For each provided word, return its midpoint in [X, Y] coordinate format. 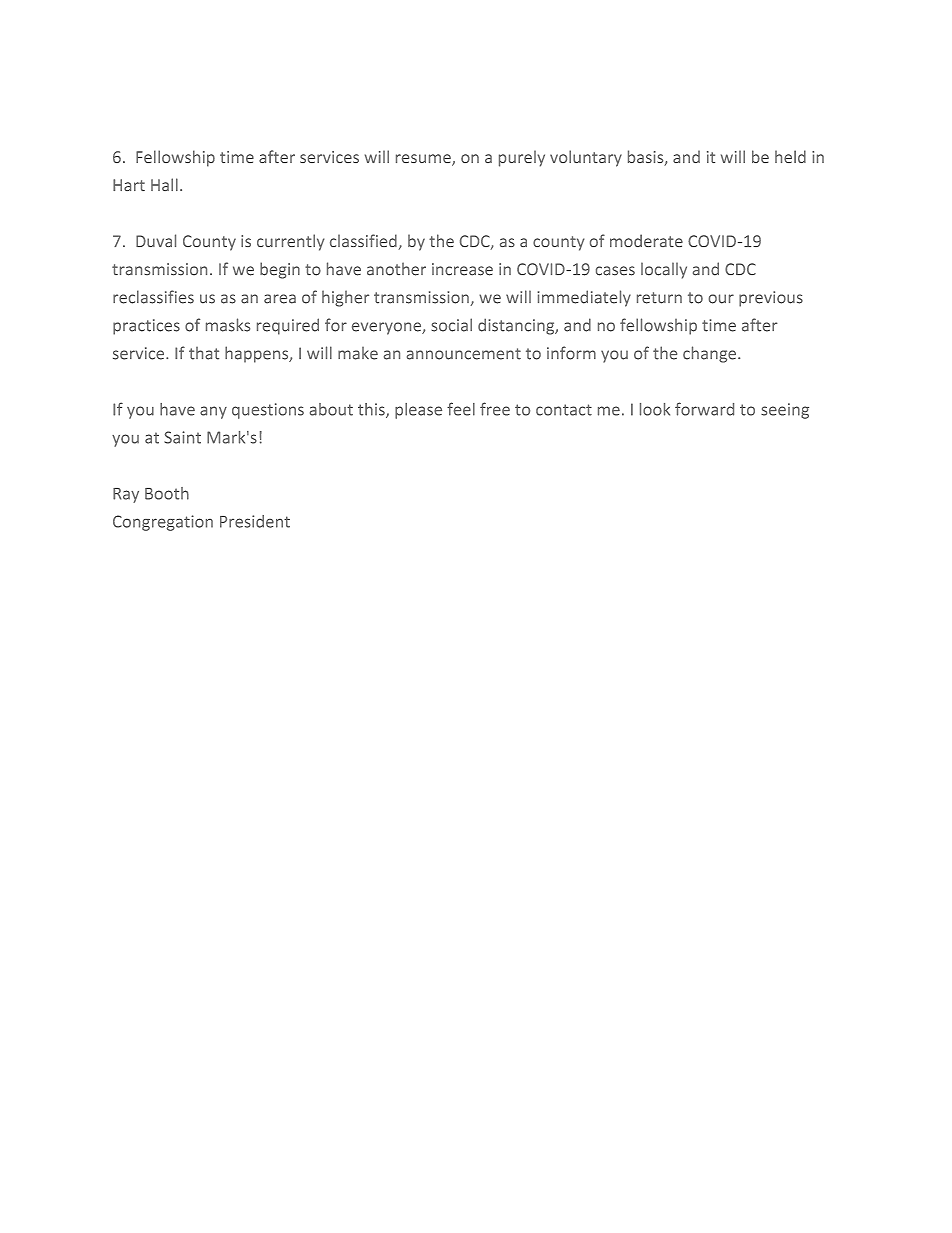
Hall [164, 184]
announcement [464, 354]
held [790, 156]
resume [424, 160]
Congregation [163, 523]
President [255, 521]
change [709, 354]
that [204, 353]
